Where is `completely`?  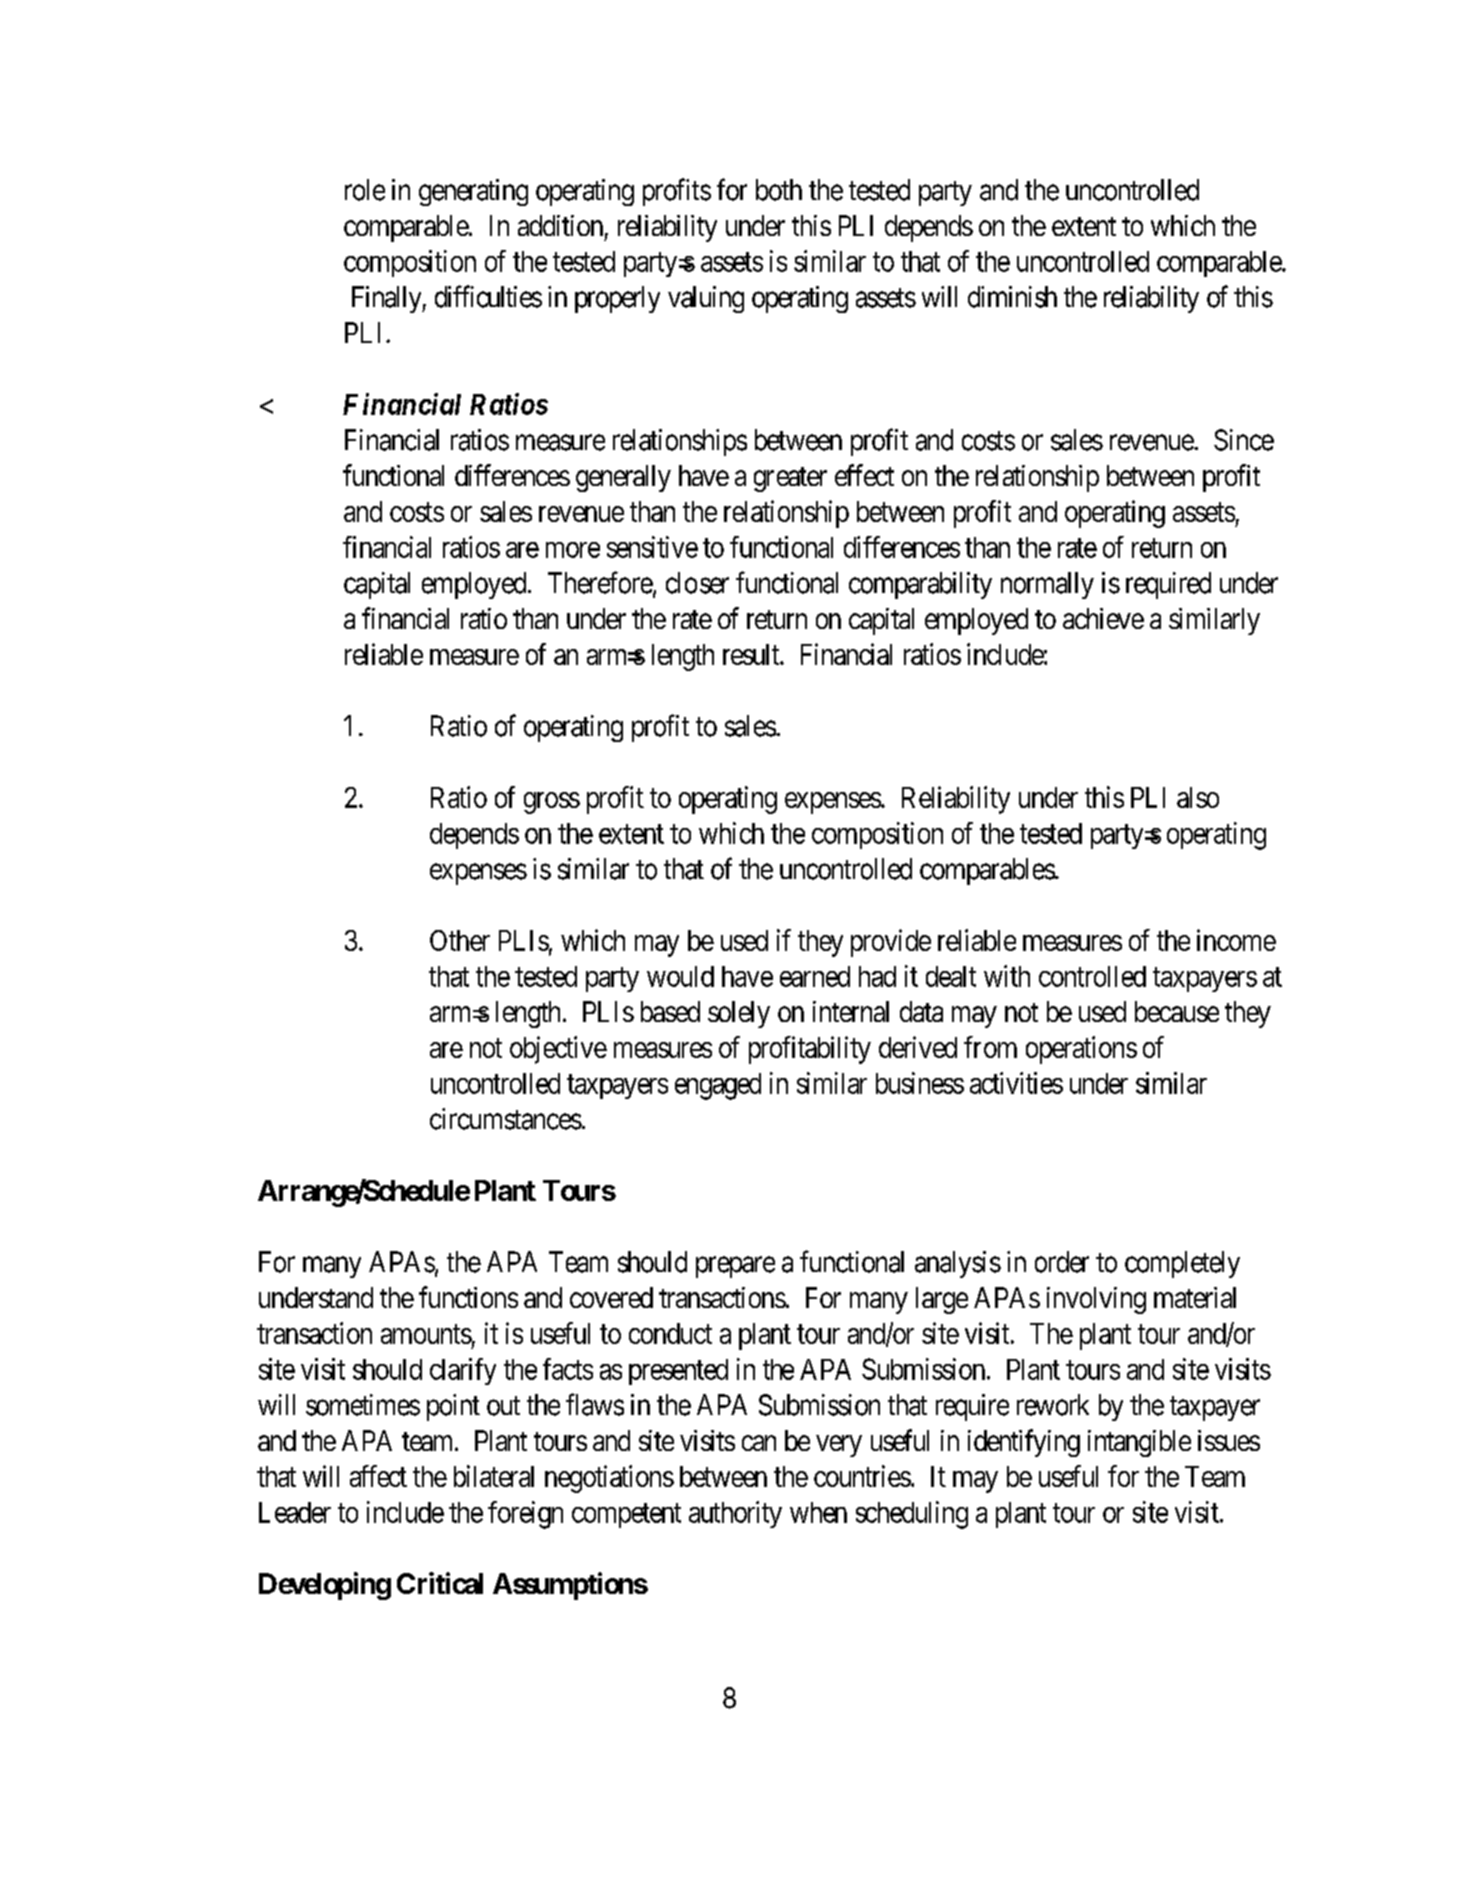 completely is located at coordinates (1182, 1264).
